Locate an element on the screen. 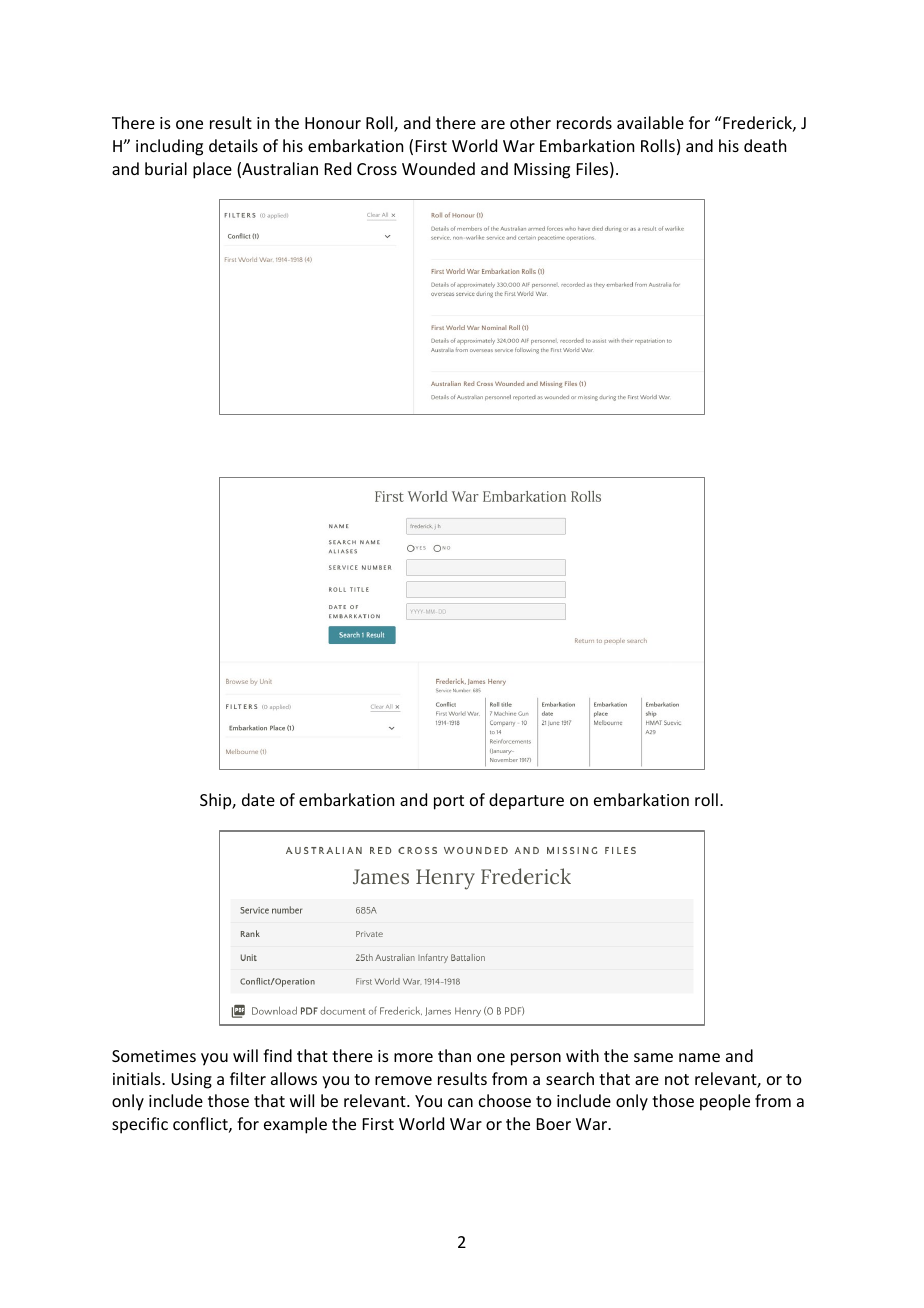 The image size is (924, 1308). available is located at coordinates (650, 122).
